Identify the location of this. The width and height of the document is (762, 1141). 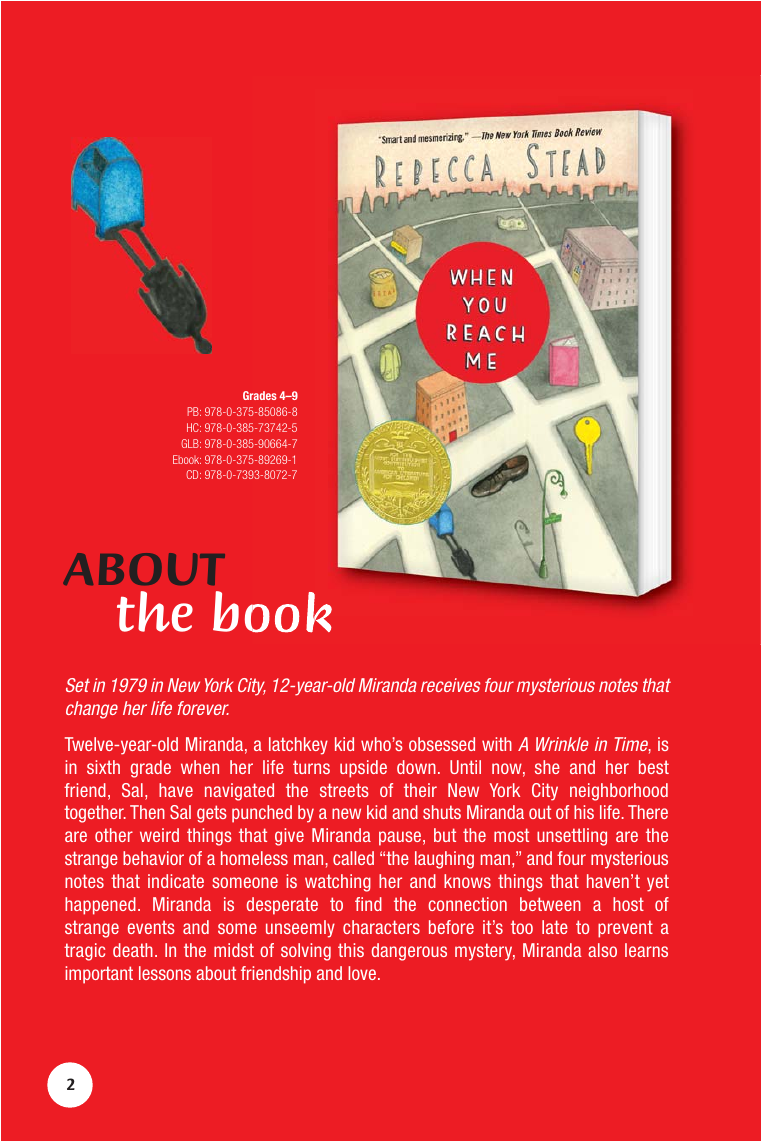
(351, 950).
